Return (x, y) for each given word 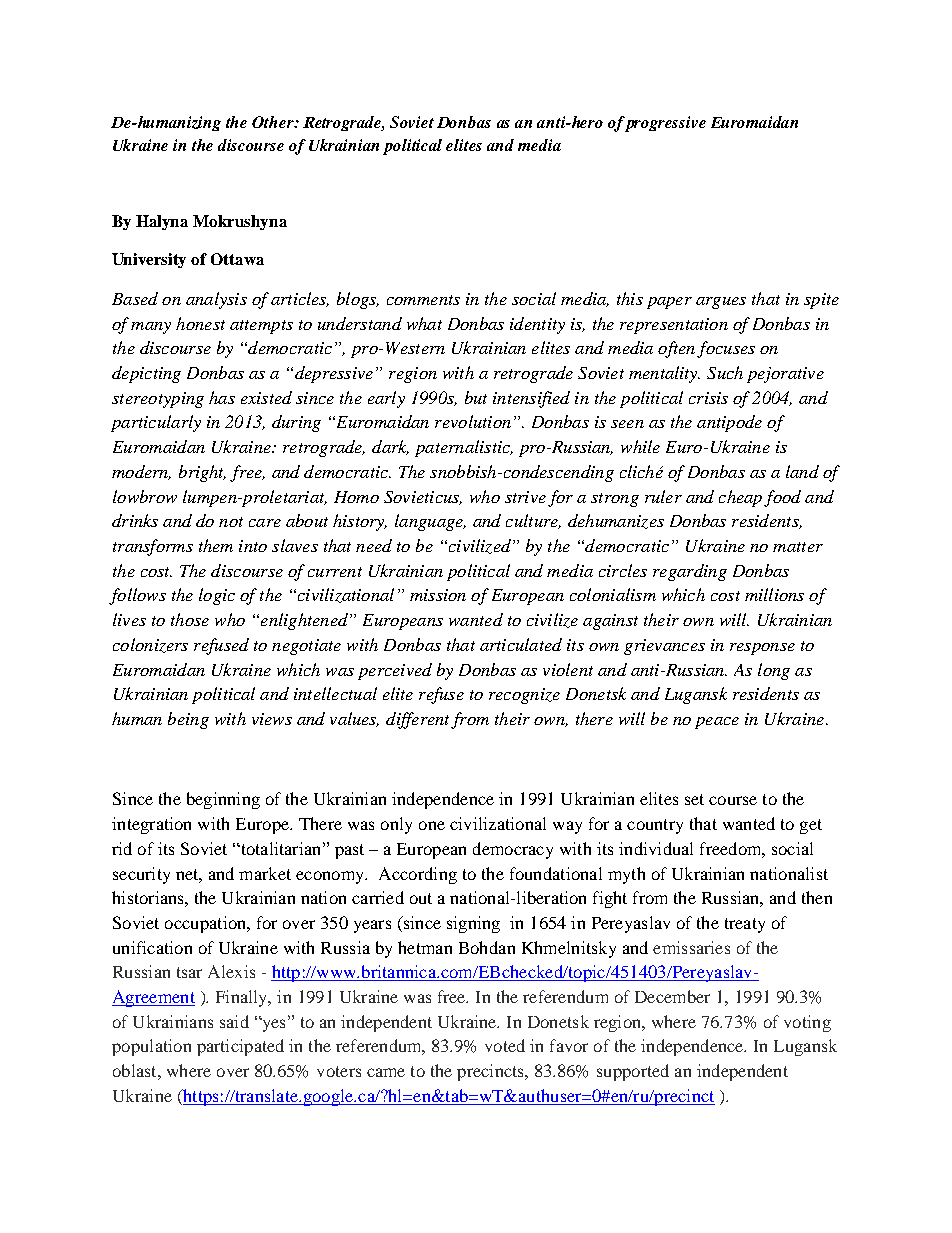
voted (505, 1045)
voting (807, 1023)
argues (721, 303)
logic (217, 596)
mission (438, 595)
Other (274, 122)
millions (774, 594)
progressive (665, 124)
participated (240, 1047)
